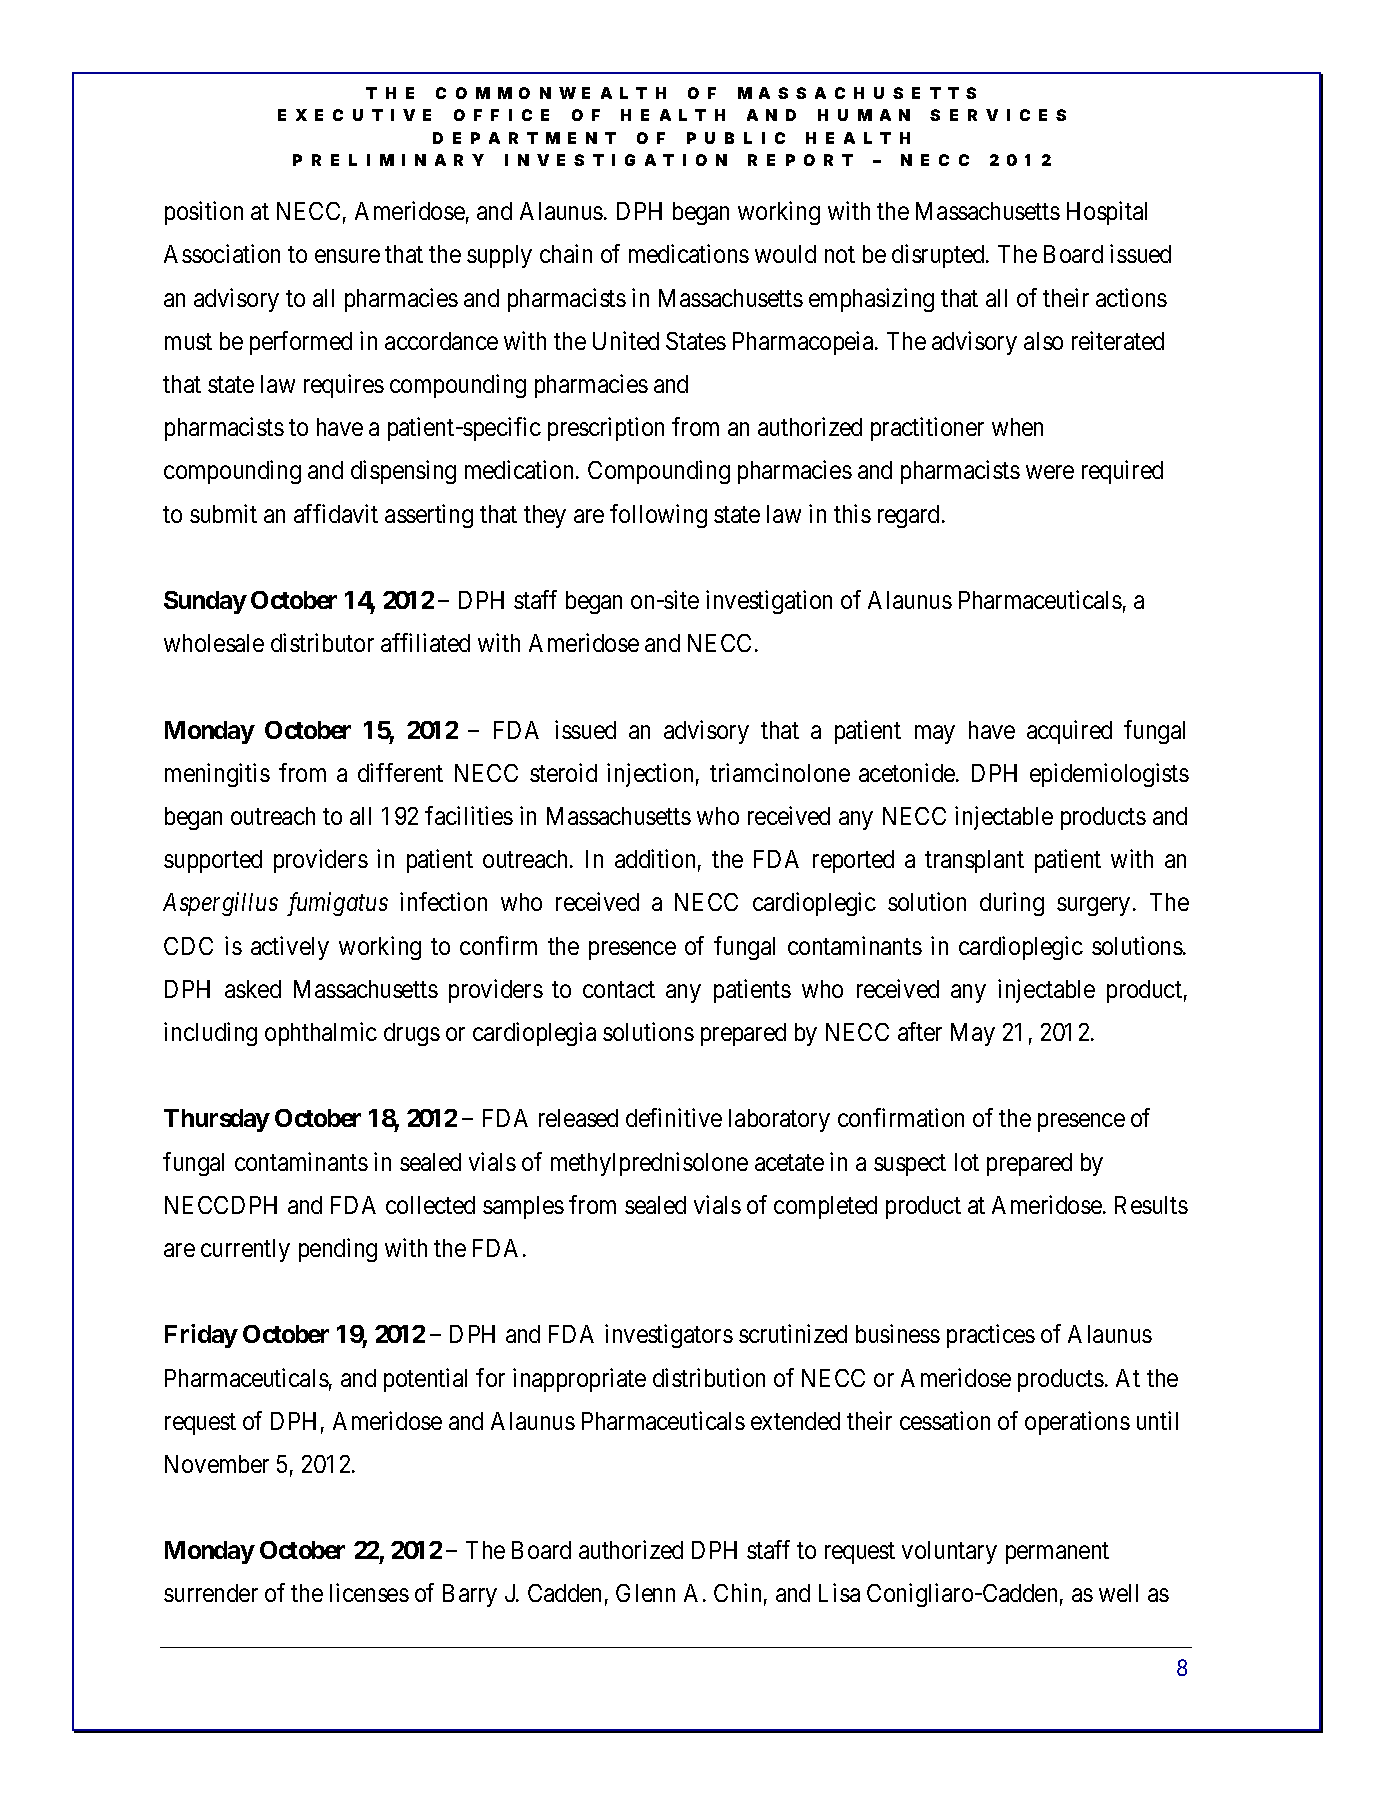 The image size is (1393, 1803). I want to click on licenses, so click(369, 1592).
